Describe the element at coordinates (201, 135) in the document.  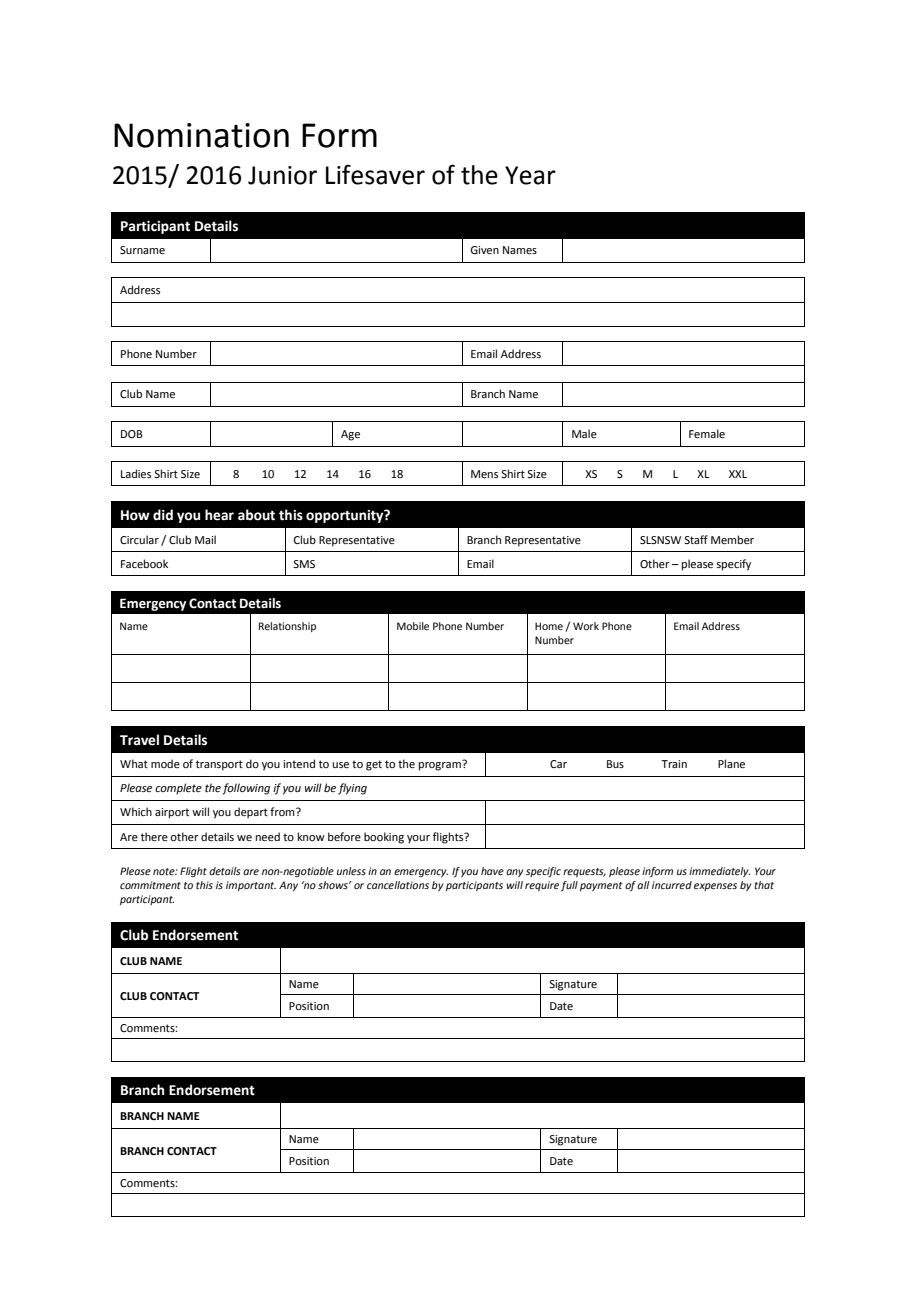
I see `Nomination` at that location.
